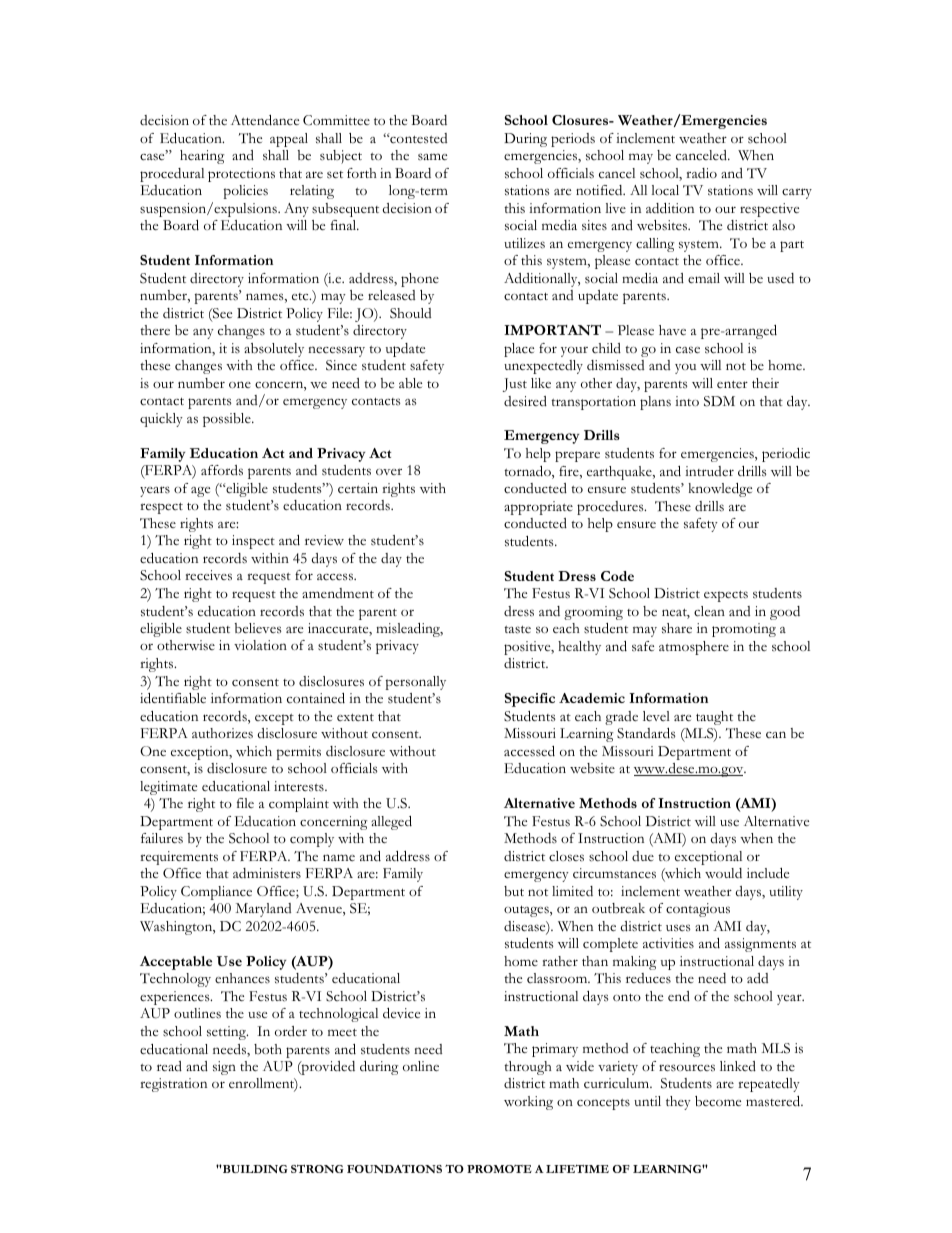 Image resolution: width=952 pixels, height=1233 pixels. Describe the element at coordinates (720, 490) in the screenshot. I see `knowledge` at that location.
